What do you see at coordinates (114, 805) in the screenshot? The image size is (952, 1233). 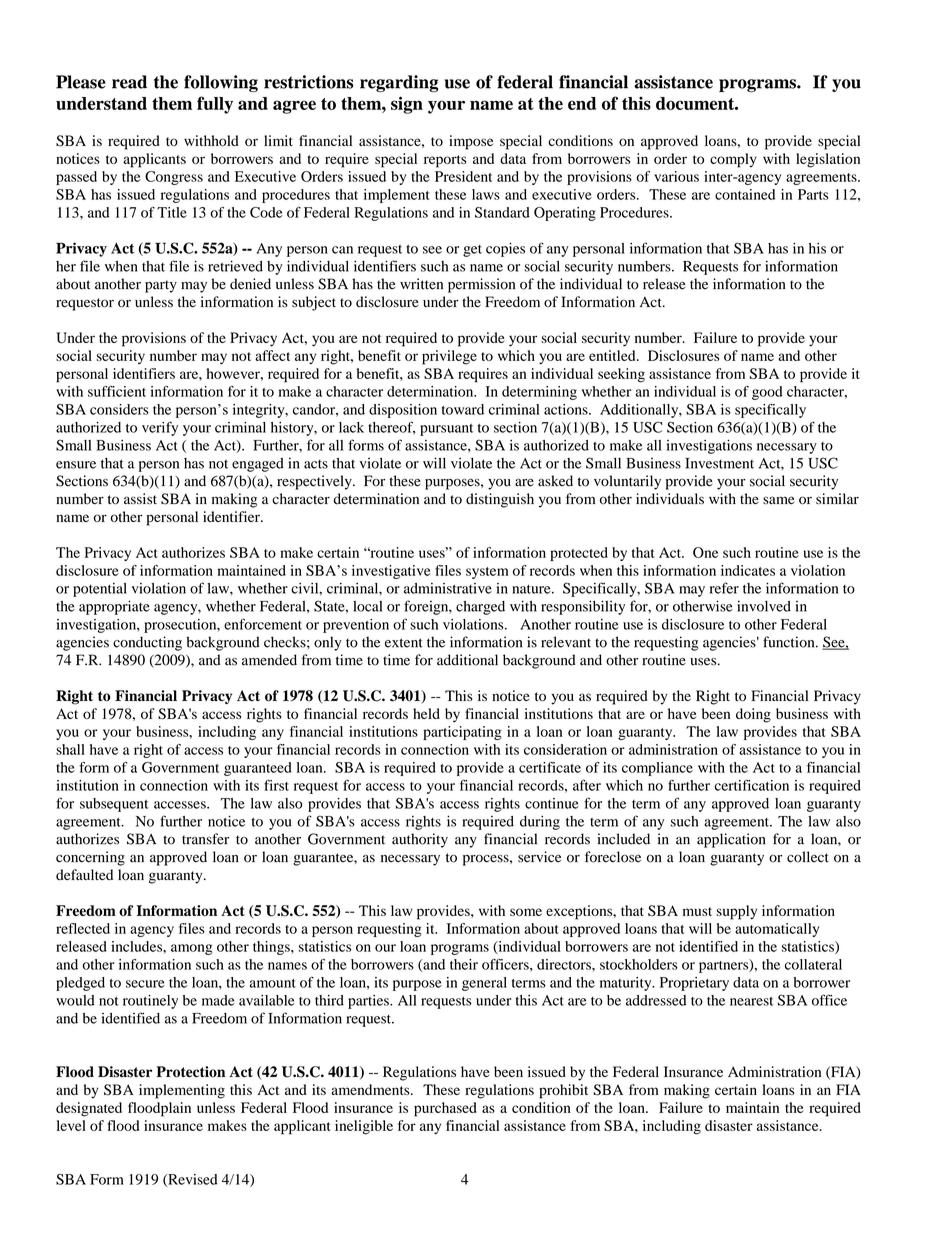 I see `subsequent` at bounding box center [114, 805].
